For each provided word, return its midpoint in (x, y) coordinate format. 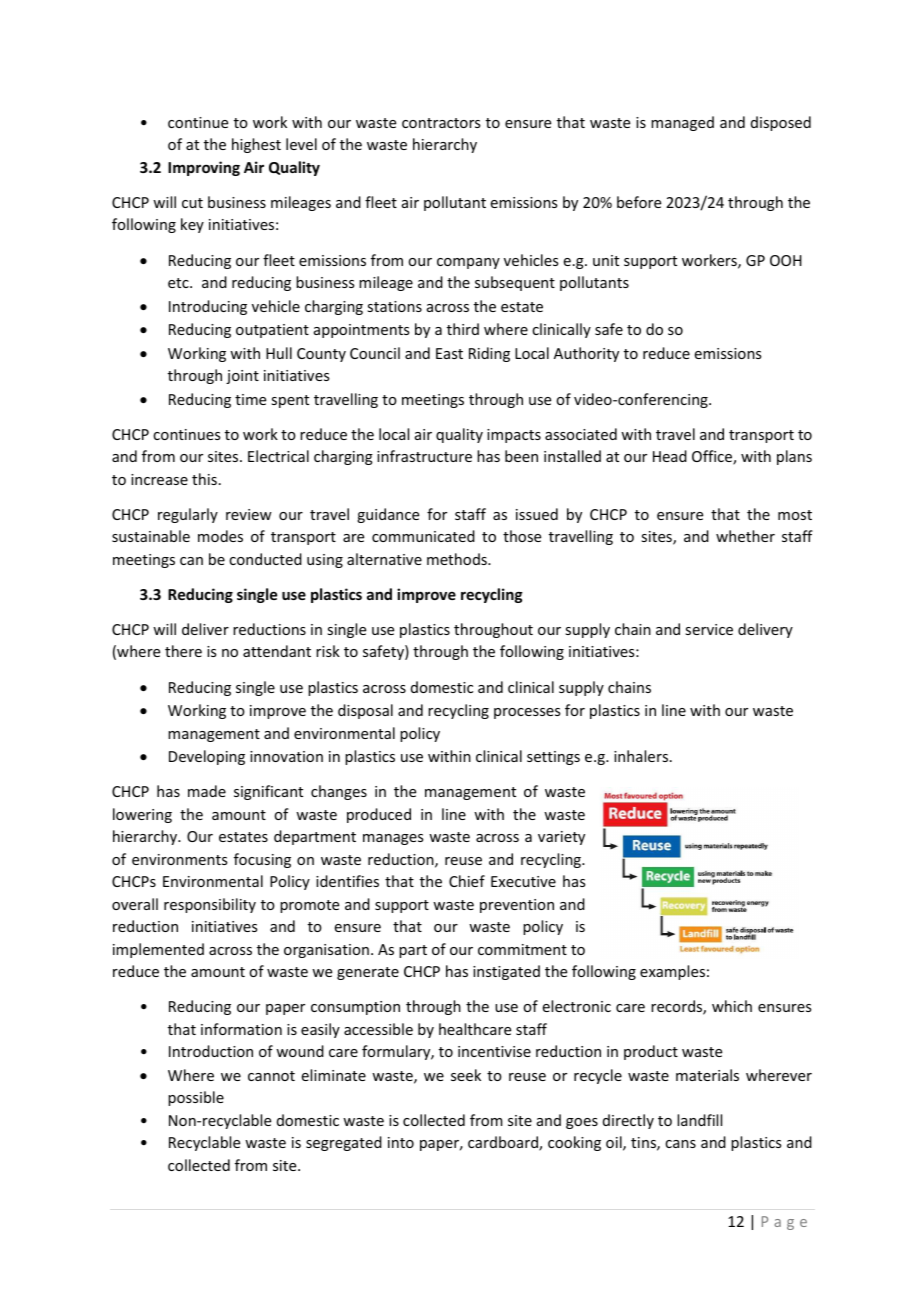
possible (196, 1098)
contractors (441, 123)
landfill (699, 1120)
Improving (204, 168)
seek (466, 1075)
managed (682, 123)
